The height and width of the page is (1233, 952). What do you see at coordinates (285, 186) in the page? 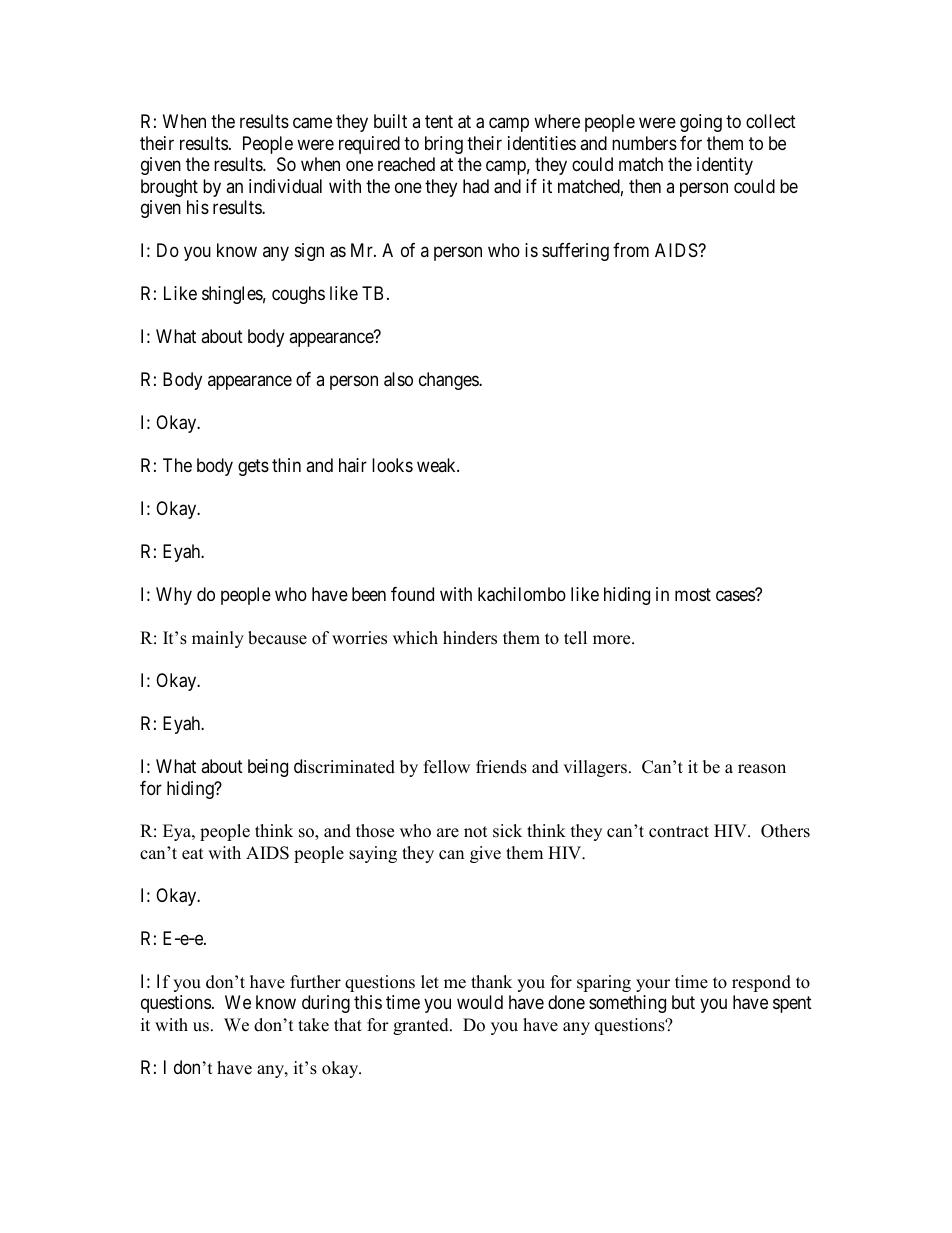
I see `individual` at bounding box center [285, 186].
